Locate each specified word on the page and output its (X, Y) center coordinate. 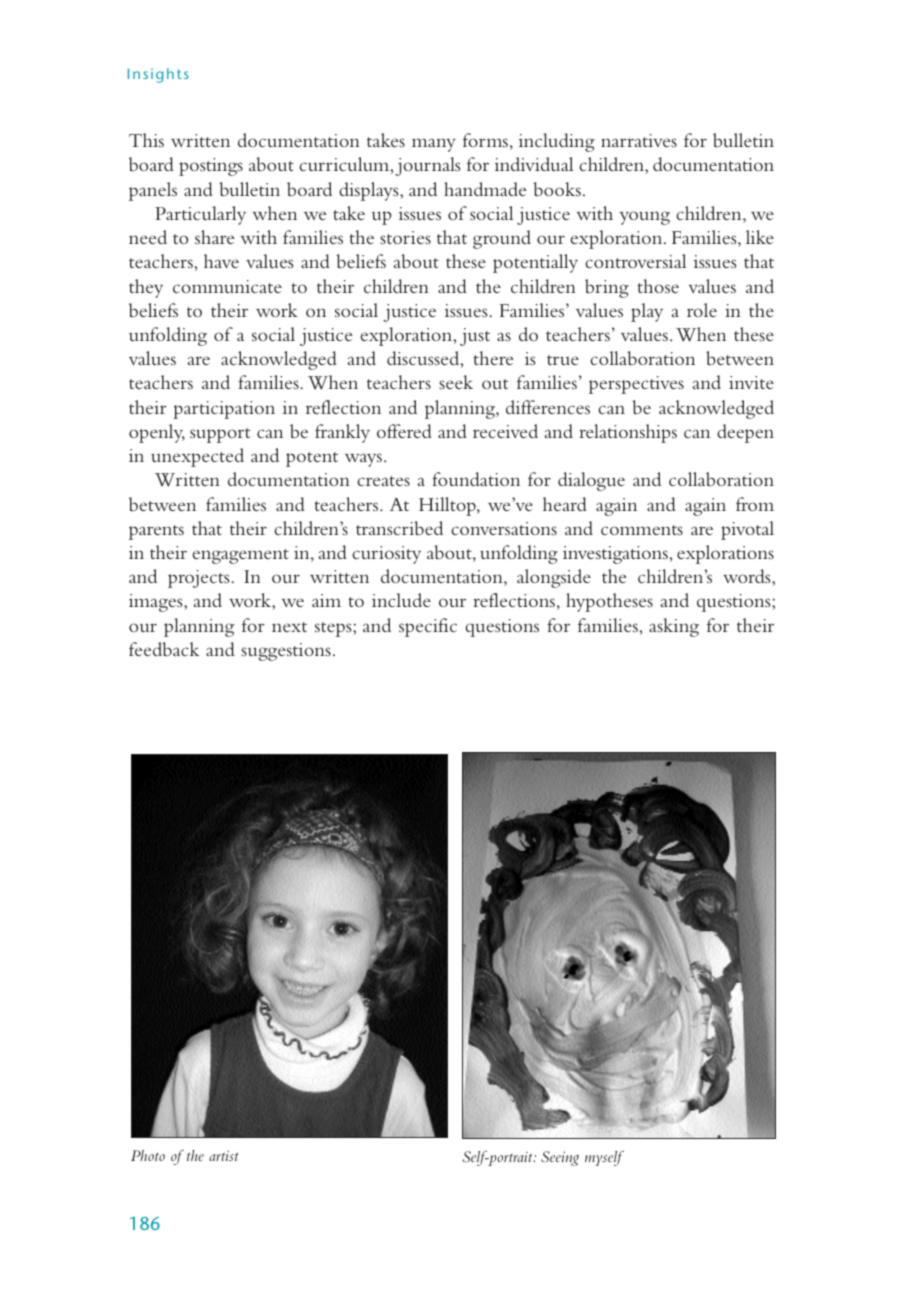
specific (428, 627)
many (434, 145)
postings (211, 167)
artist (224, 1155)
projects (200, 579)
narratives (639, 140)
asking (674, 627)
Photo (148, 1155)
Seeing (560, 1158)
